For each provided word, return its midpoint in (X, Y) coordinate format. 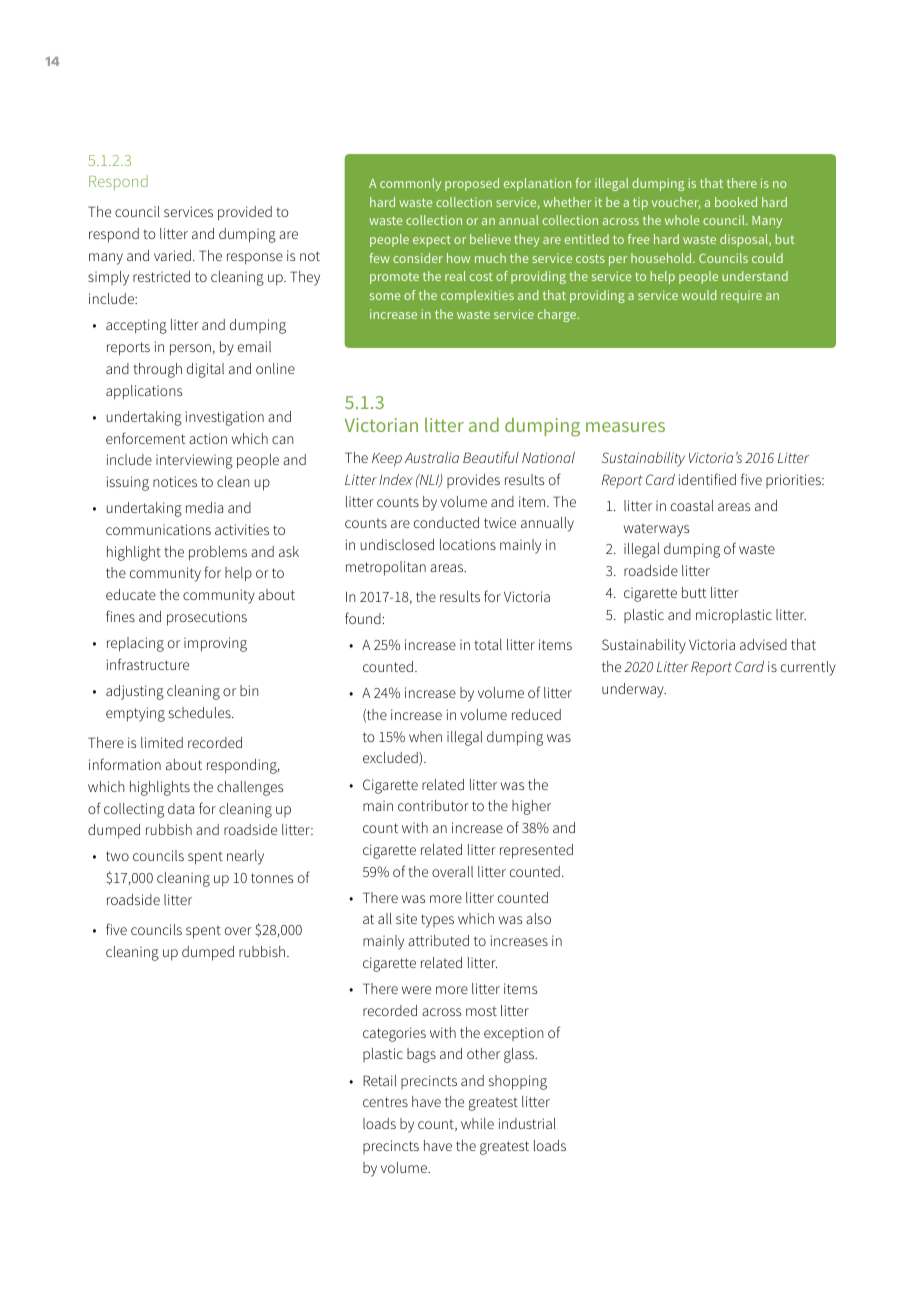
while (477, 1123)
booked (736, 202)
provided (245, 213)
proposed (472, 184)
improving (215, 644)
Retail (379, 1080)
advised (763, 644)
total (488, 644)
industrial (527, 1123)
